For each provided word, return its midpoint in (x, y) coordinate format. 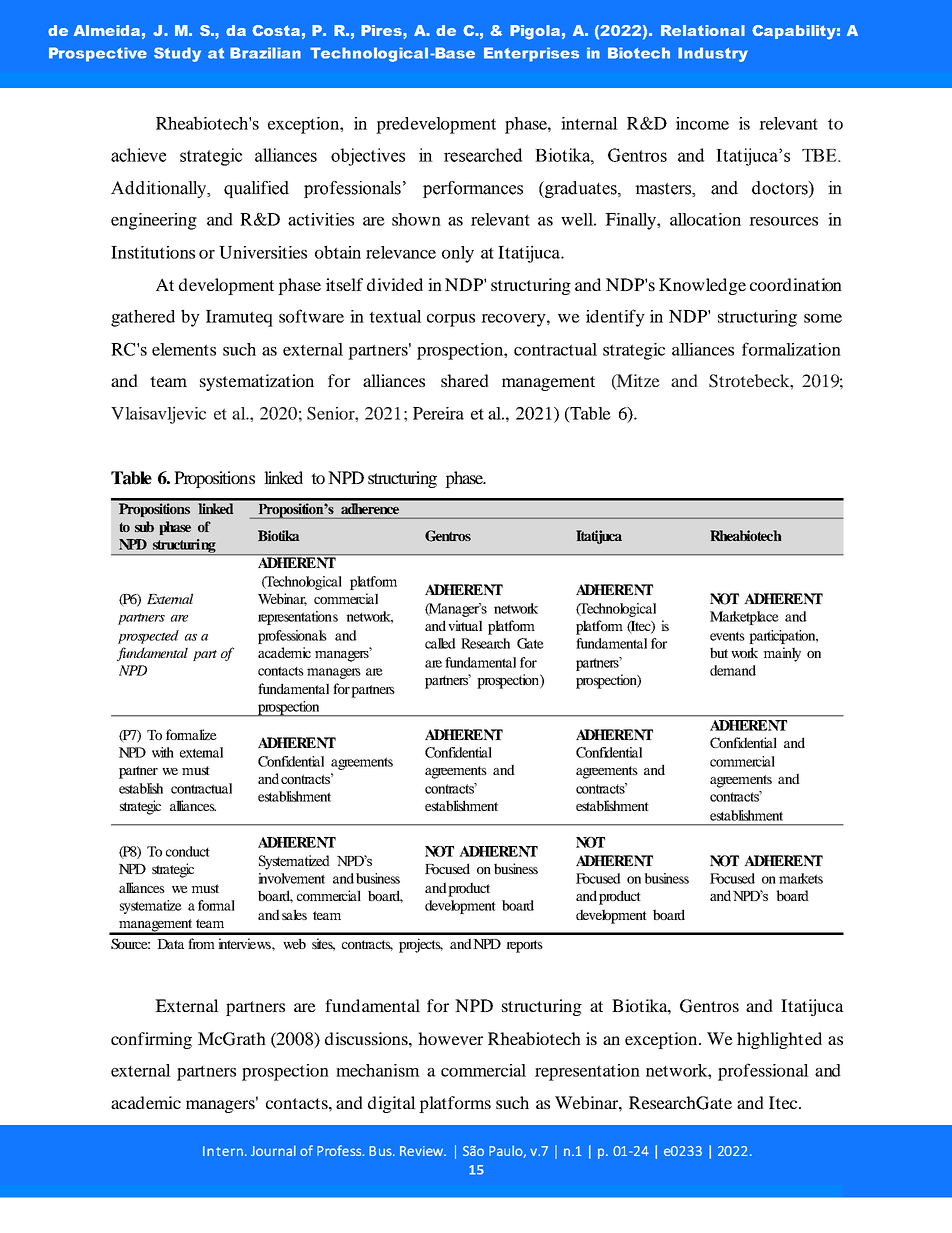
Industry (713, 54)
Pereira (438, 413)
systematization (257, 382)
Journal (273, 1150)
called (440, 643)
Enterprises (531, 54)
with (163, 752)
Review (422, 1151)
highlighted (779, 1040)
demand (733, 670)
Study (177, 54)
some (823, 318)
